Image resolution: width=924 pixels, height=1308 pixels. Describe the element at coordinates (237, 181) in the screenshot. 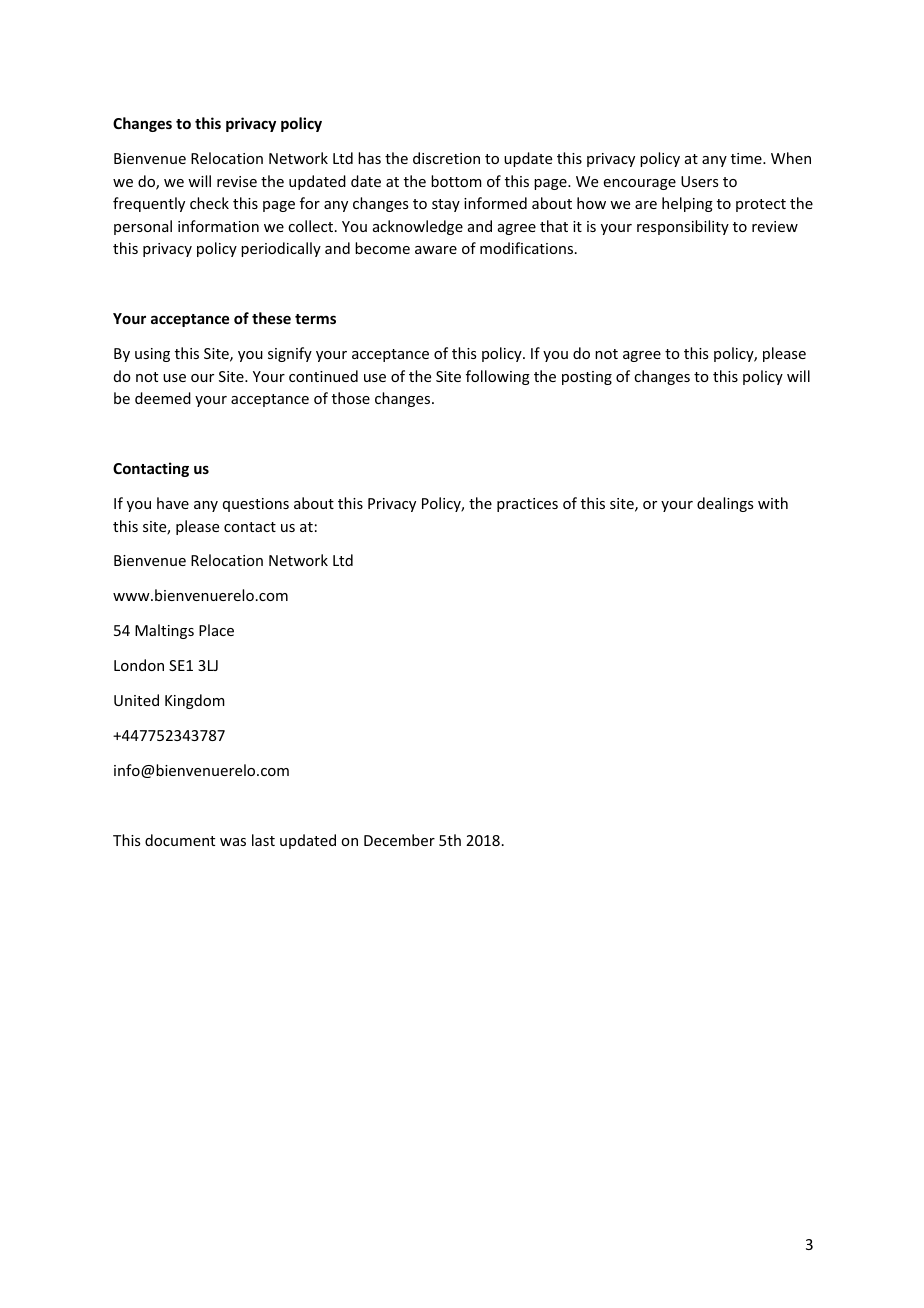

I see `revise` at that location.
